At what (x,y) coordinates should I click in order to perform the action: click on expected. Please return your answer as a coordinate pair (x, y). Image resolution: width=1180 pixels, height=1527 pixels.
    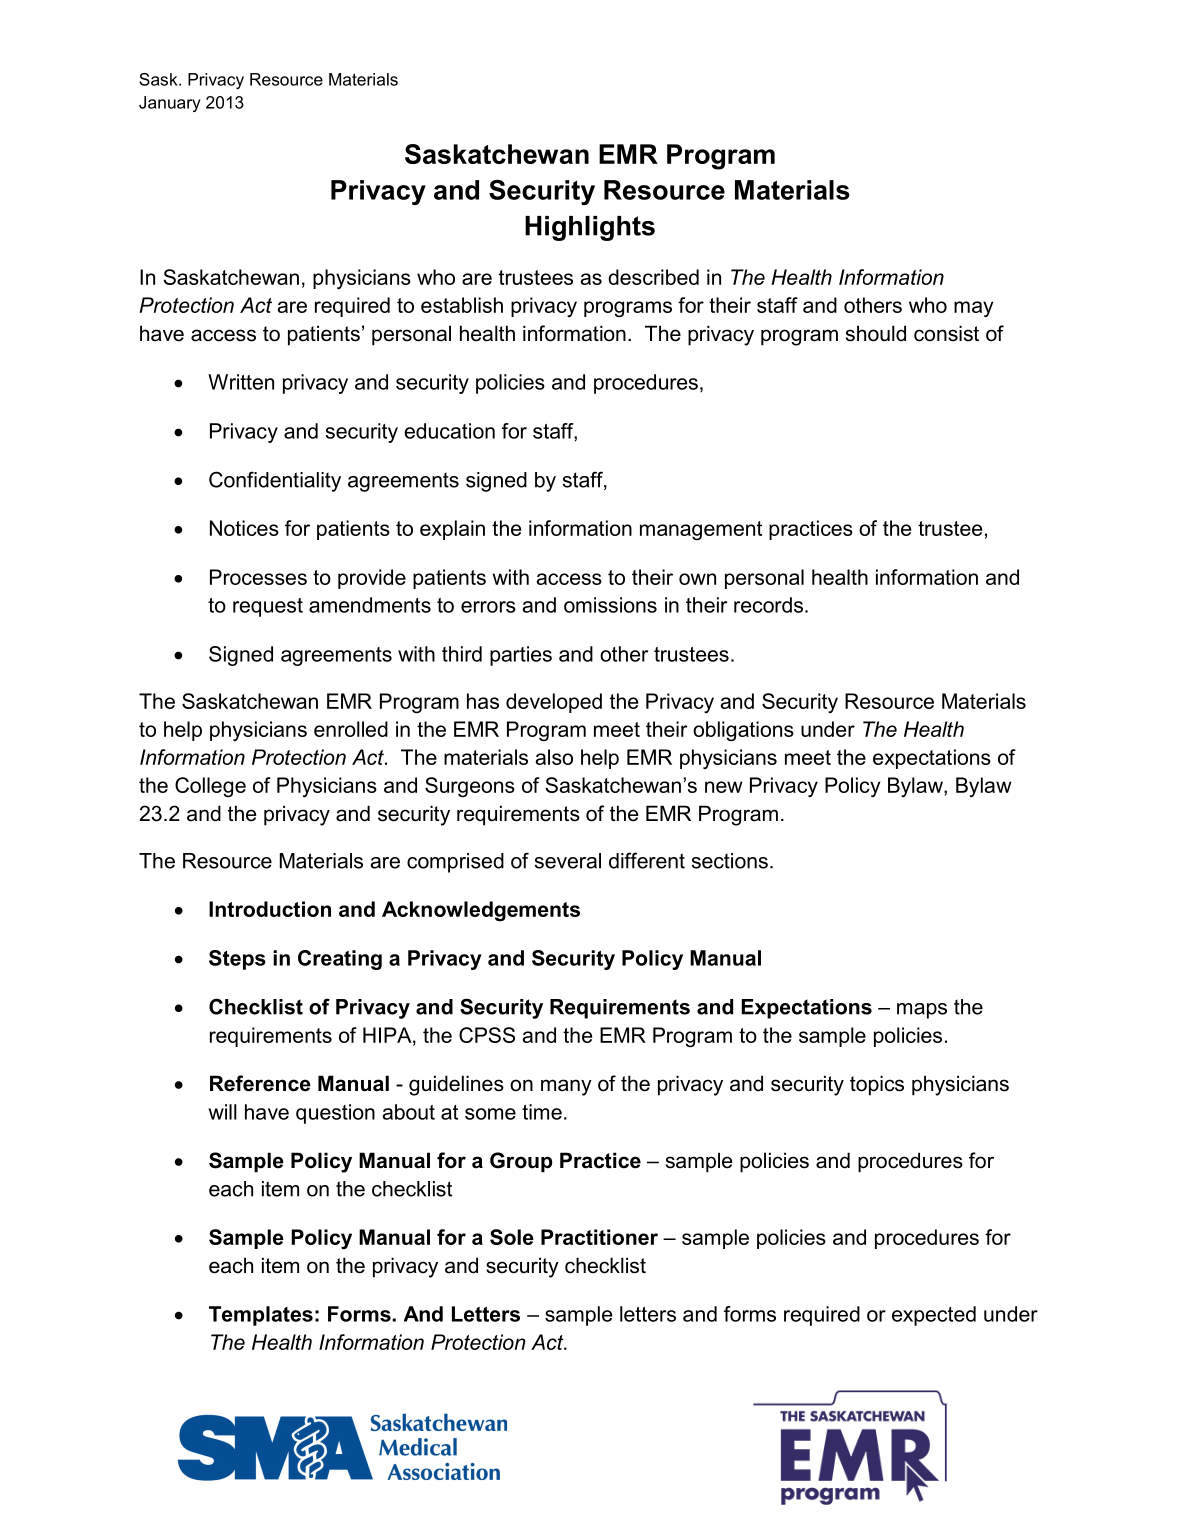
    Looking at the image, I should click on (934, 1316).
